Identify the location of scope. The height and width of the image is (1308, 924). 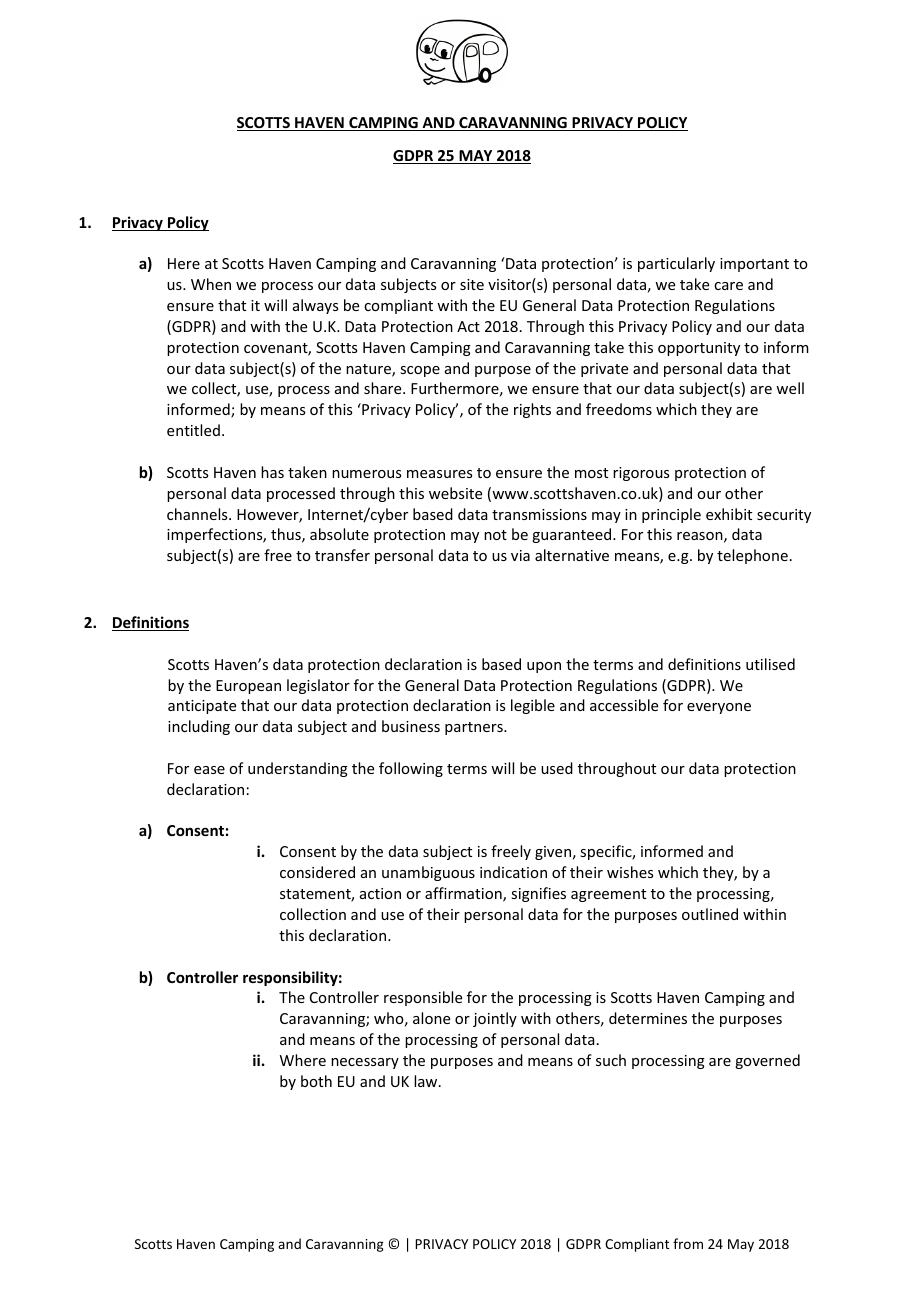
(420, 371).
